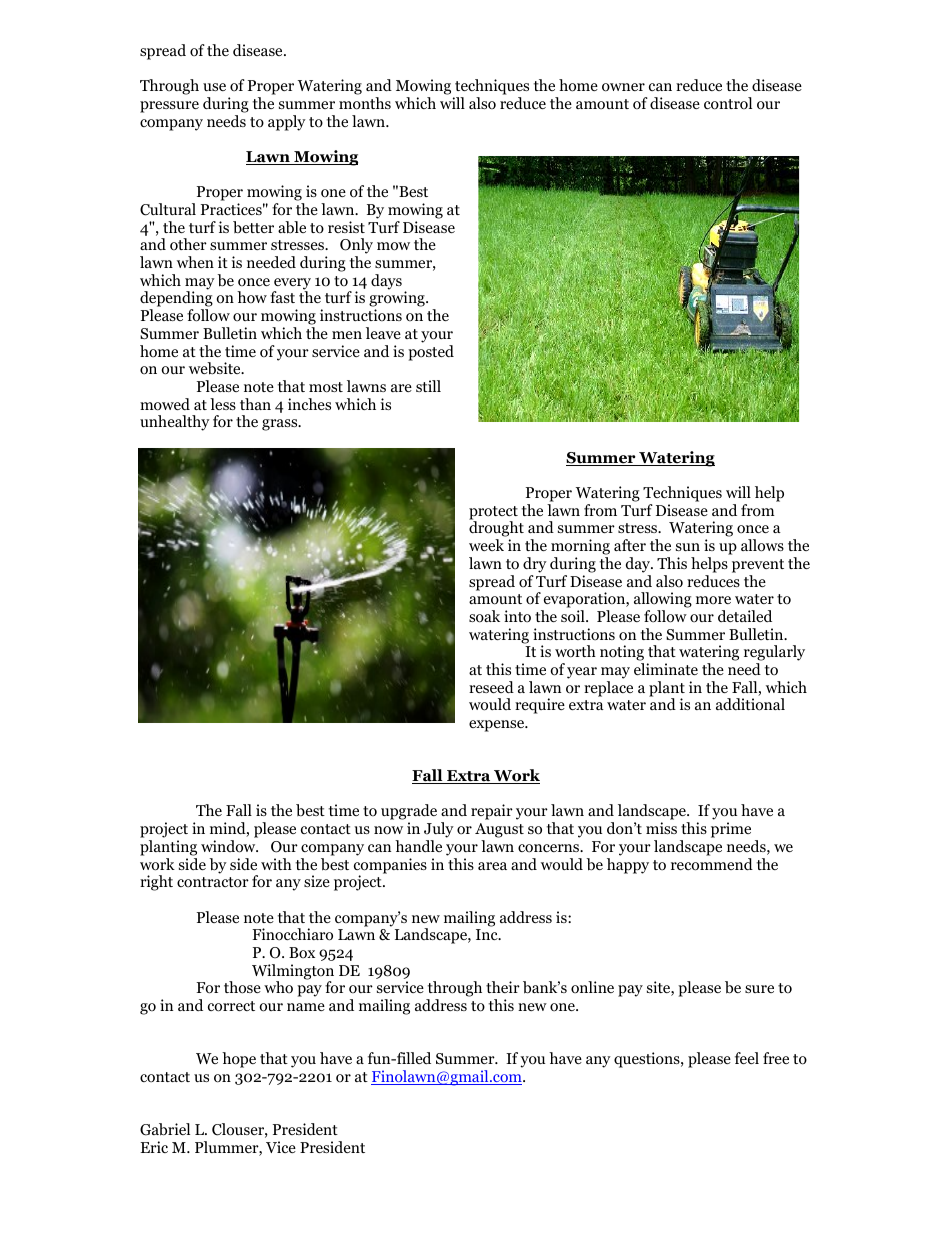 This image has width=952, height=1233. Describe the element at coordinates (484, 616) in the image. I see `soak` at that location.
